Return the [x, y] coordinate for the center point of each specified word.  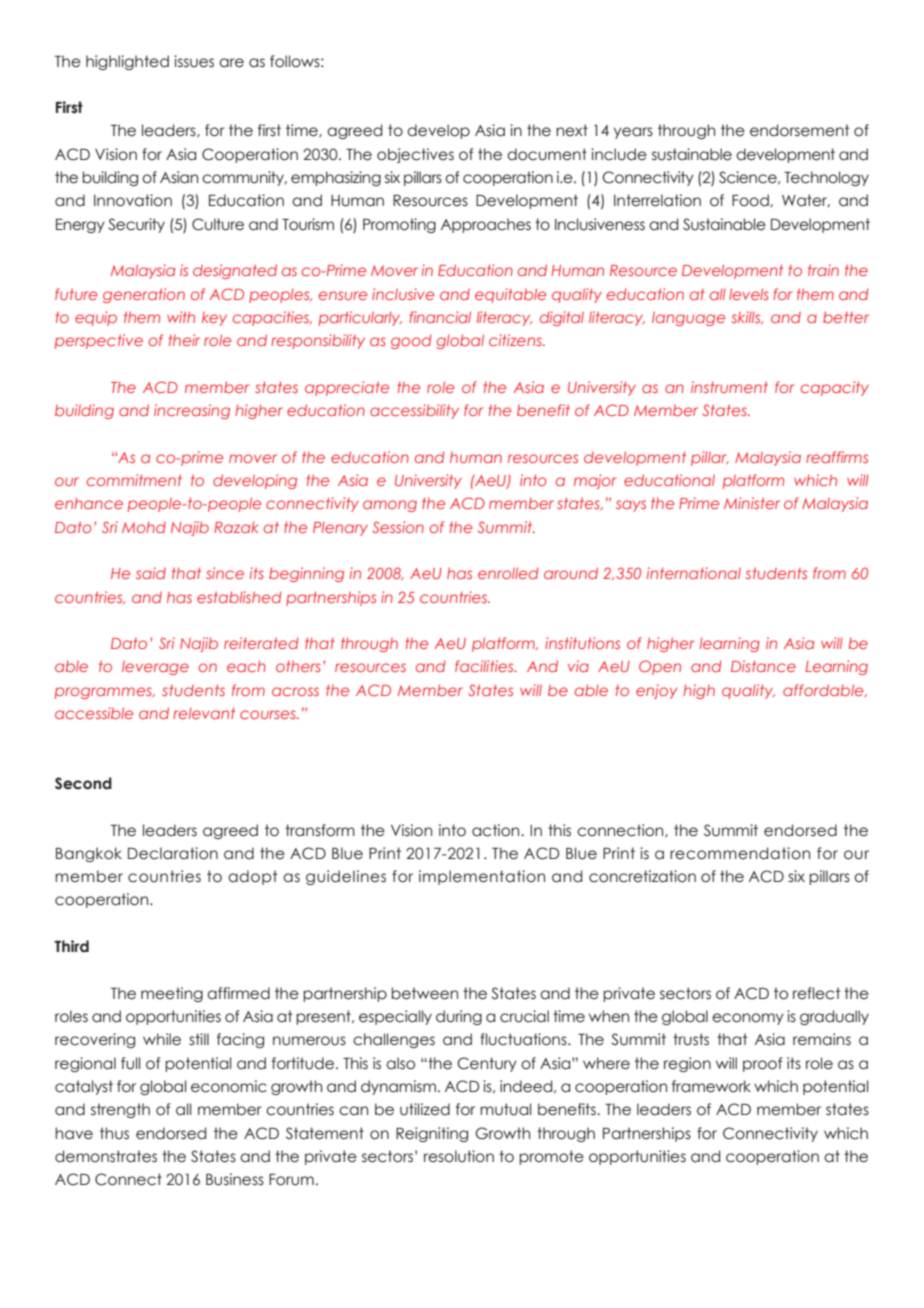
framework [711, 1086]
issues [194, 61]
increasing [192, 411]
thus [114, 1133]
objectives [415, 155]
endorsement [799, 130]
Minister [752, 503]
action [497, 830]
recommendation [740, 853]
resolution [459, 1156]
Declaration [173, 853]
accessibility [414, 411]
